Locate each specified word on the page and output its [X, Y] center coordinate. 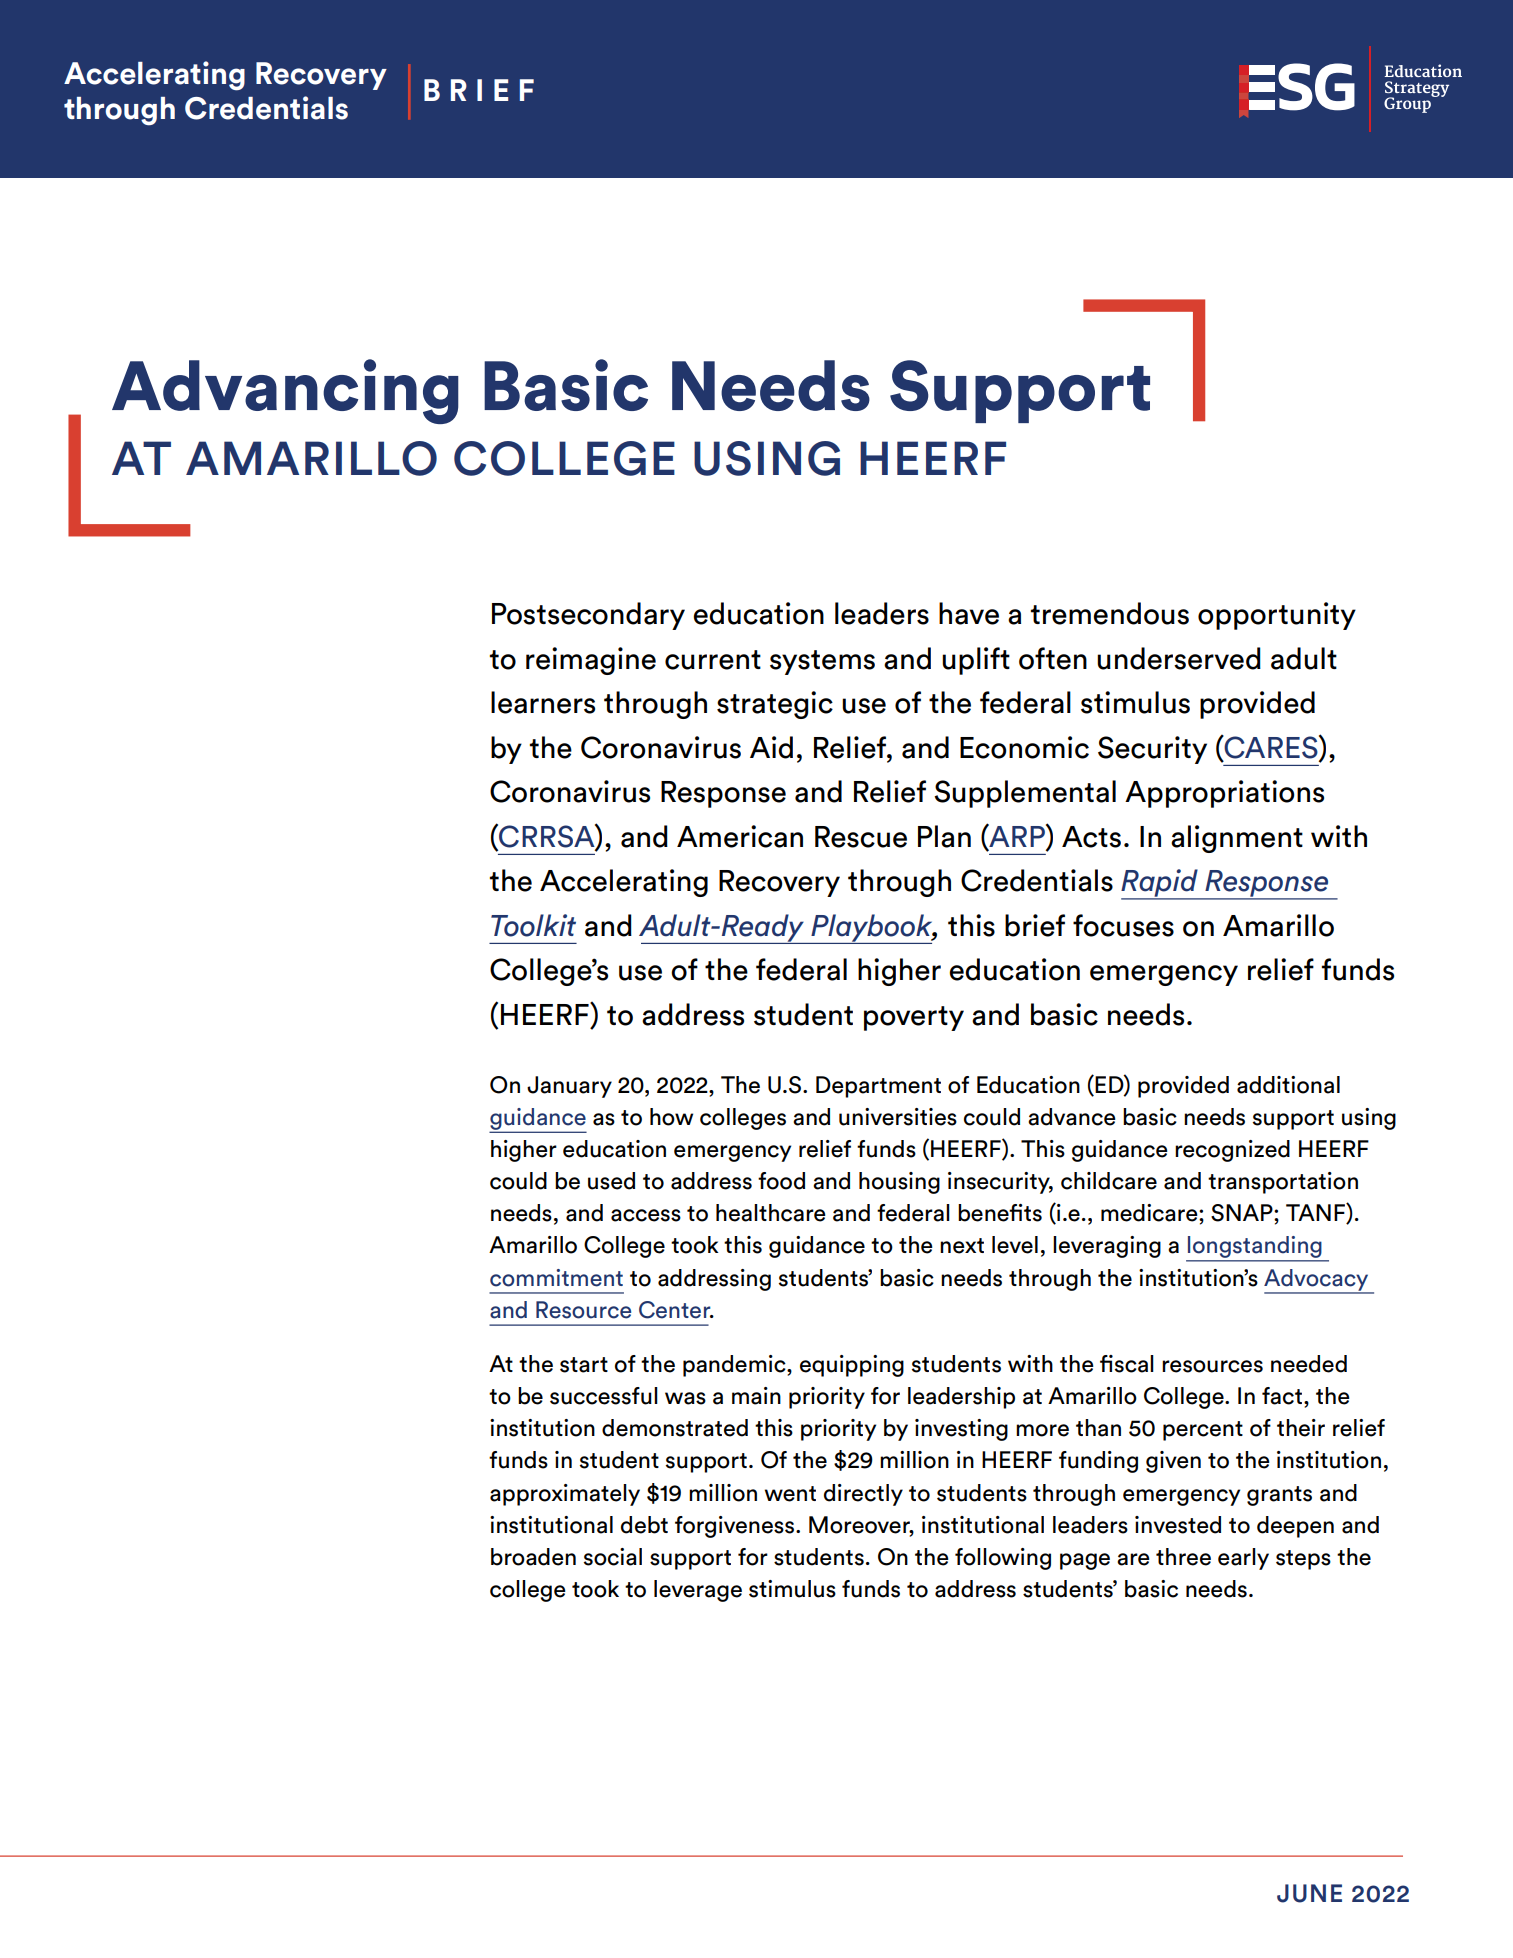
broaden [533, 1557]
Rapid [1160, 884]
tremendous [1110, 613]
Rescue [861, 837]
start [584, 1365]
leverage [698, 1591]
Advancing [285, 391]
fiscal [1127, 1364]
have [969, 613]
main [756, 1396]
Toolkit [533, 925]
